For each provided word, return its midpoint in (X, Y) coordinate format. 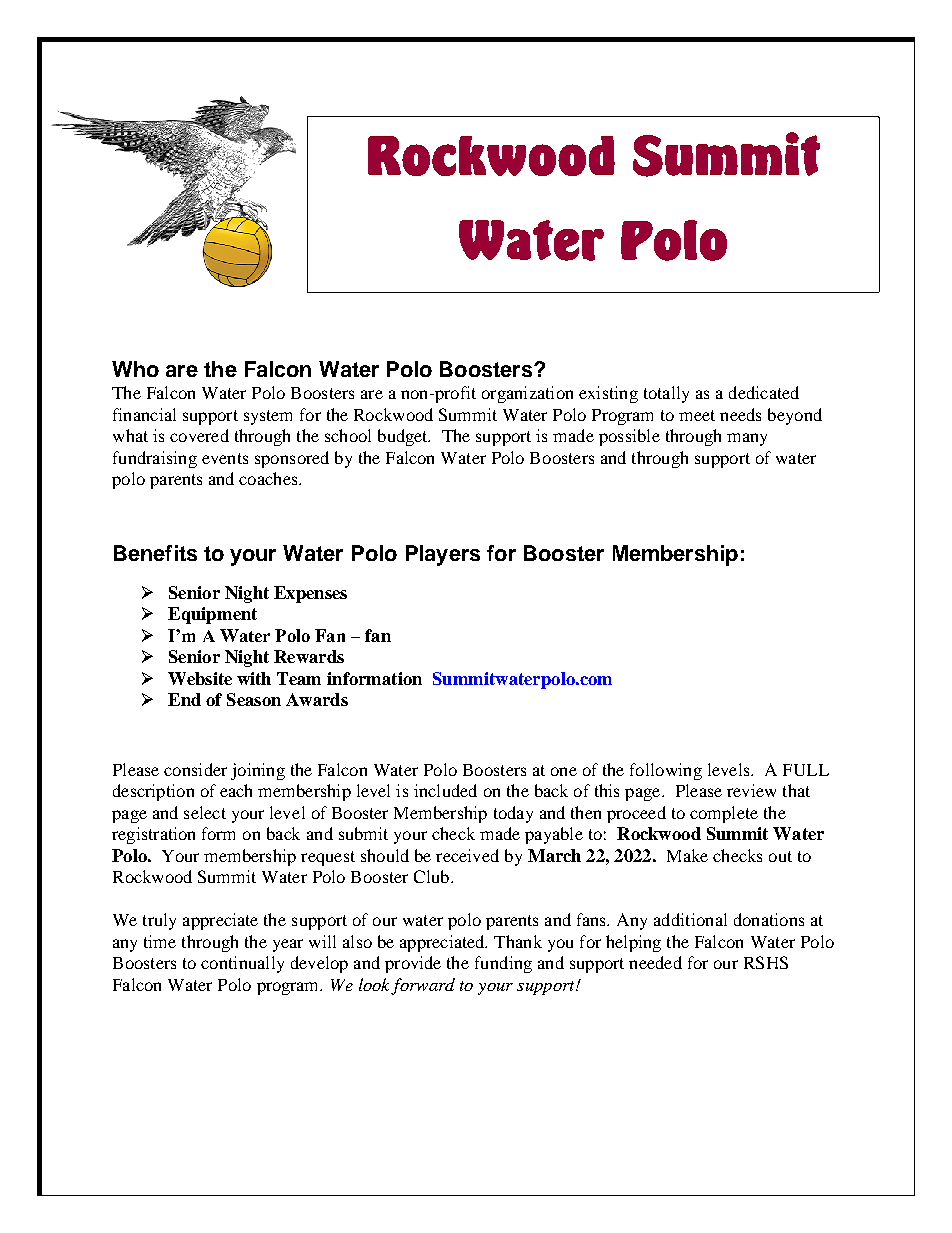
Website (200, 678)
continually (242, 964)
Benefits (155, 553)
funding (503, 964)
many (747, 439)
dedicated (764, 392)
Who (135, 369)
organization (527, 394)
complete (724, 814)
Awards (317, 699)
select (205, 812)
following (666, 771)
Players (443, 555)
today (513, 814)
